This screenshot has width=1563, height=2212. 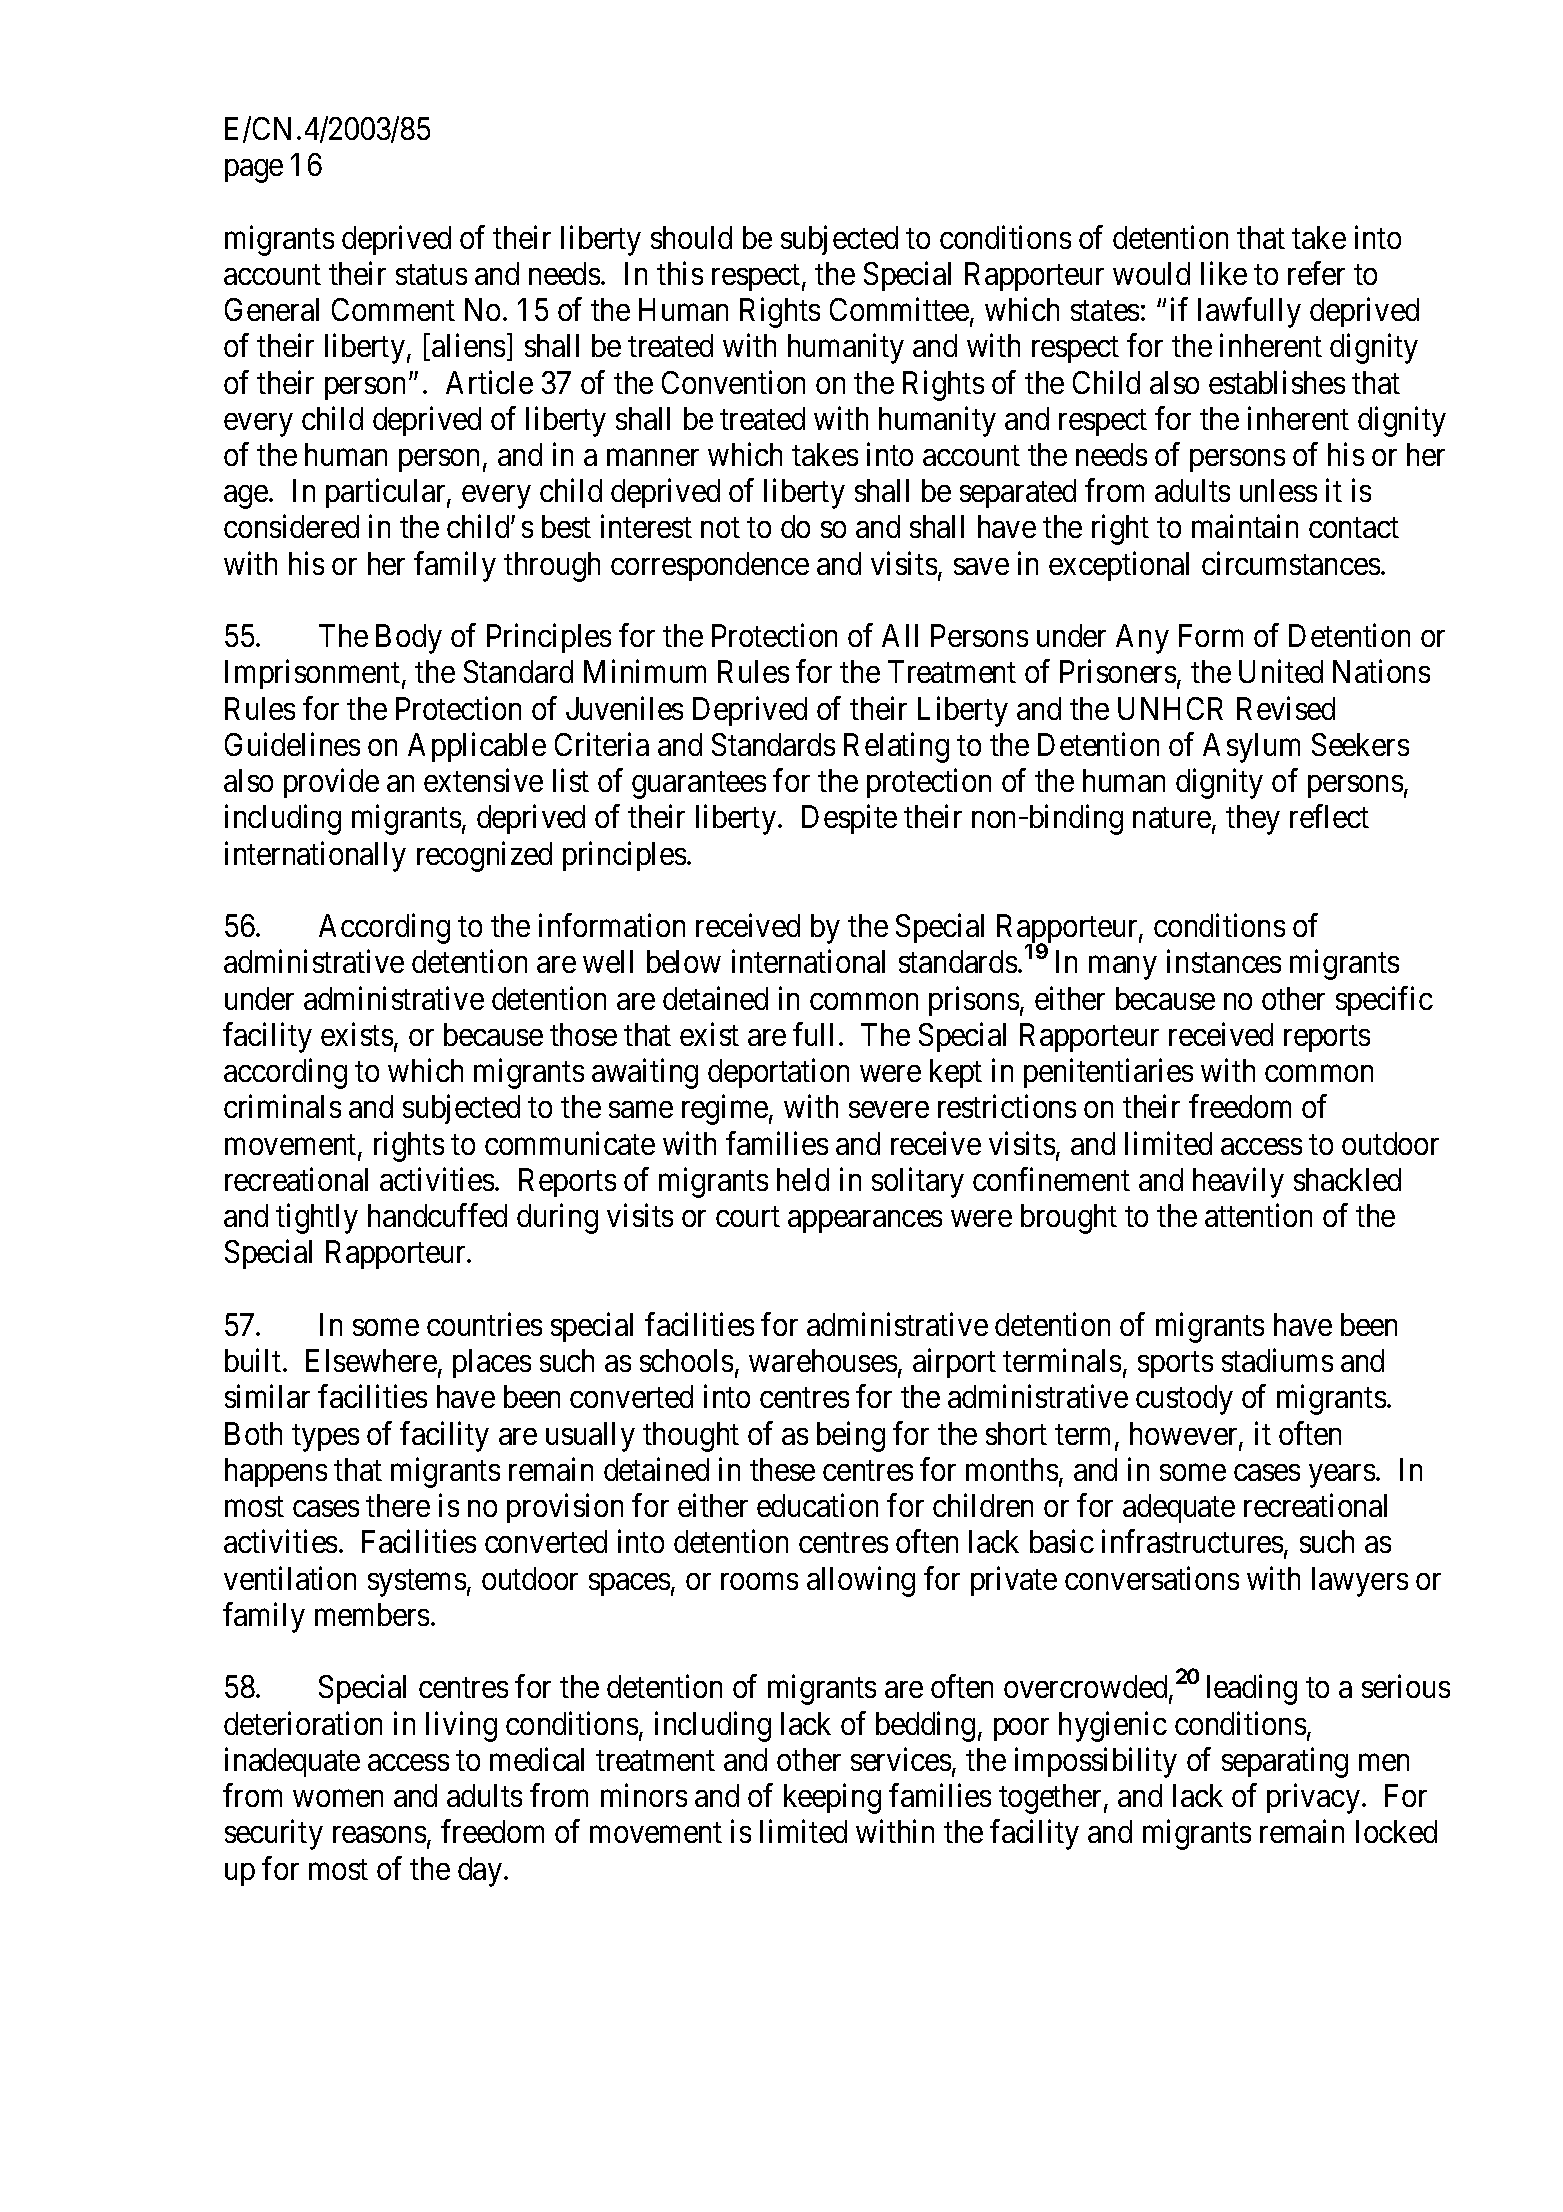 What do you see at coordinates (849, 819) in the screenshot?
I see `Despite` at bounding box center [849, 819].
